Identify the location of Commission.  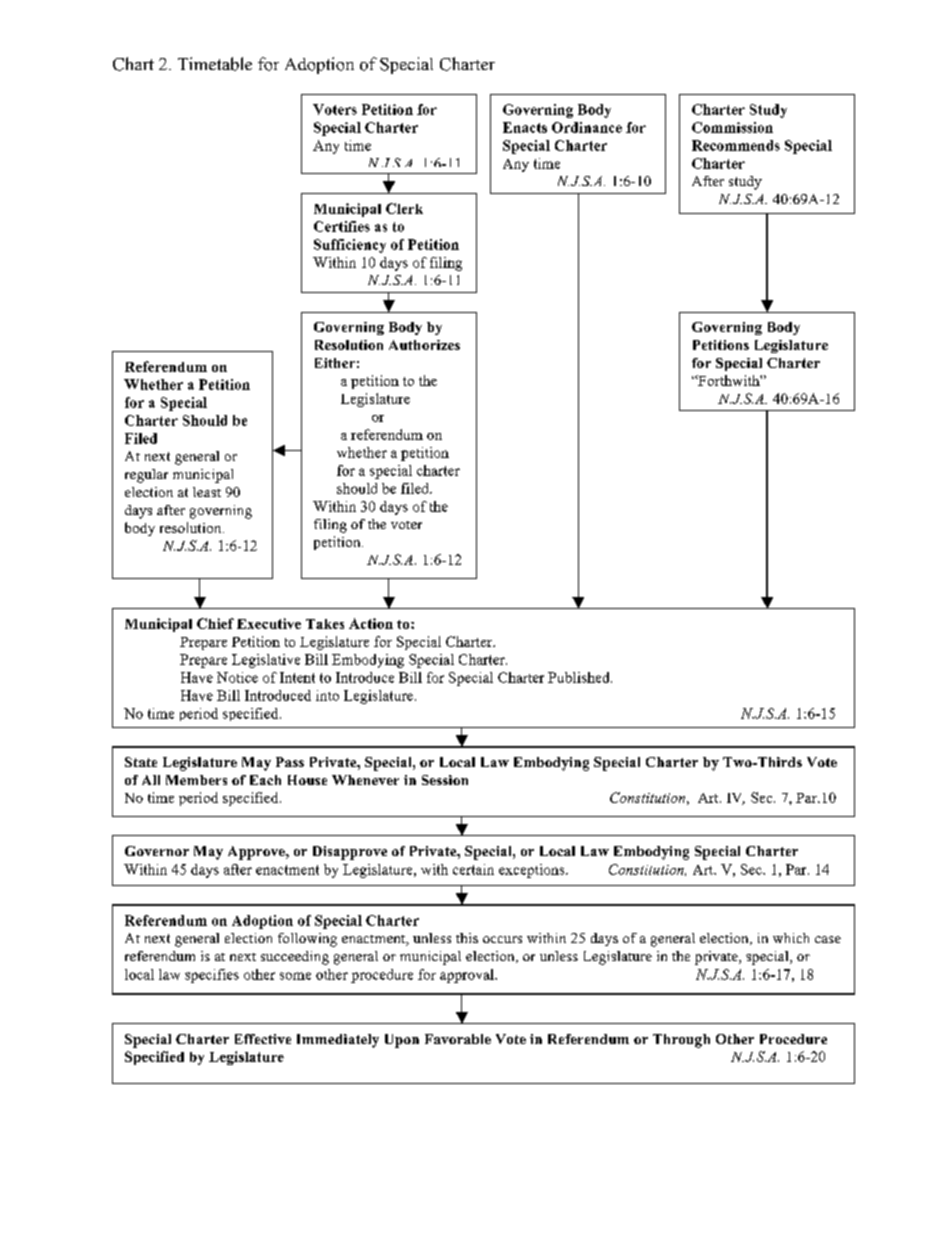
(732, 127).
